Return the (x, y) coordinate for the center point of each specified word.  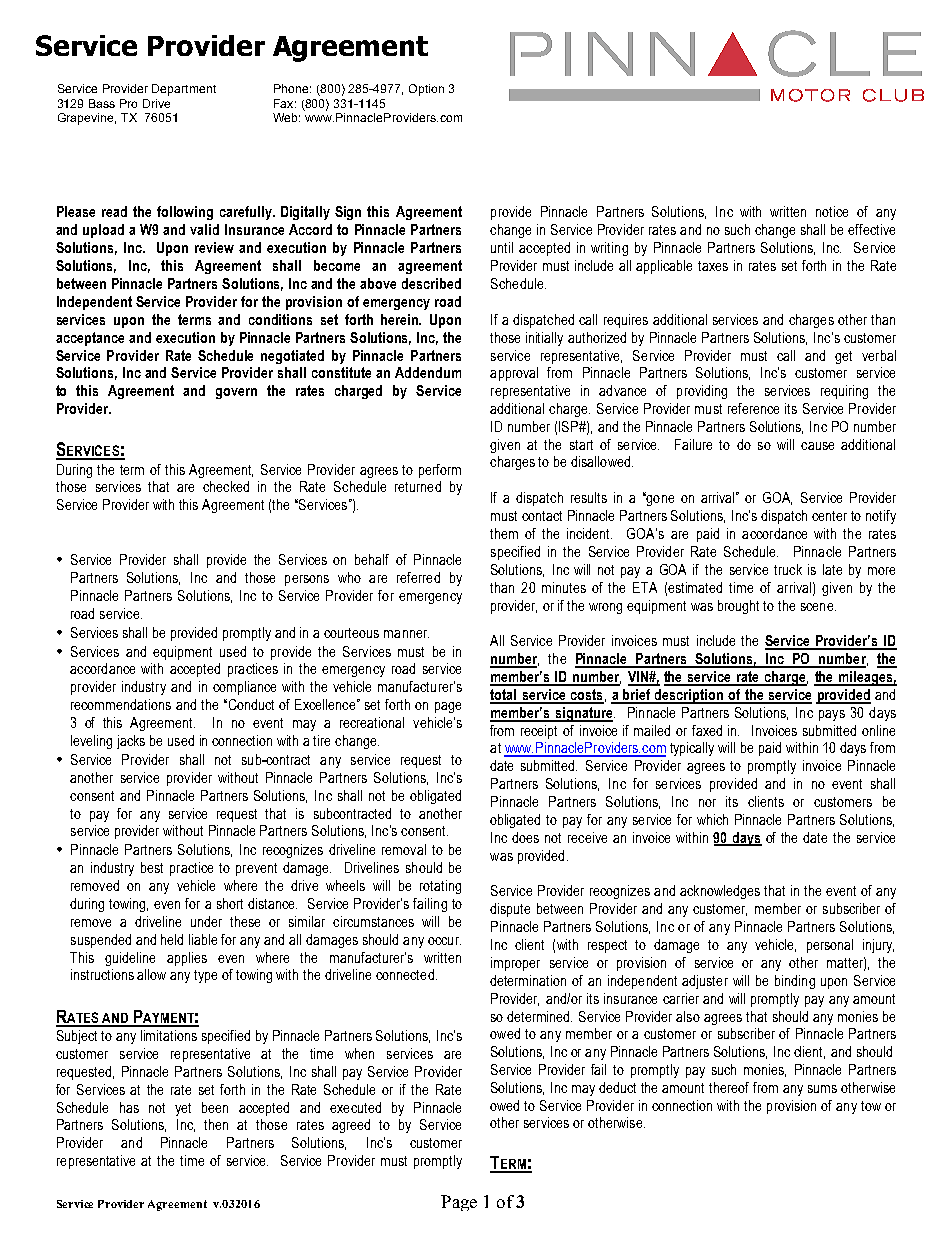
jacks (131, 742)
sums (822, 1089)
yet (183, 1109)
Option (426, 90)
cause (817, 446)
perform (440, 471)
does (525, 837)
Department (184, 90)
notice (832, 211)
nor (707, 803)
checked (226, 486)
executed (355, 1107)
